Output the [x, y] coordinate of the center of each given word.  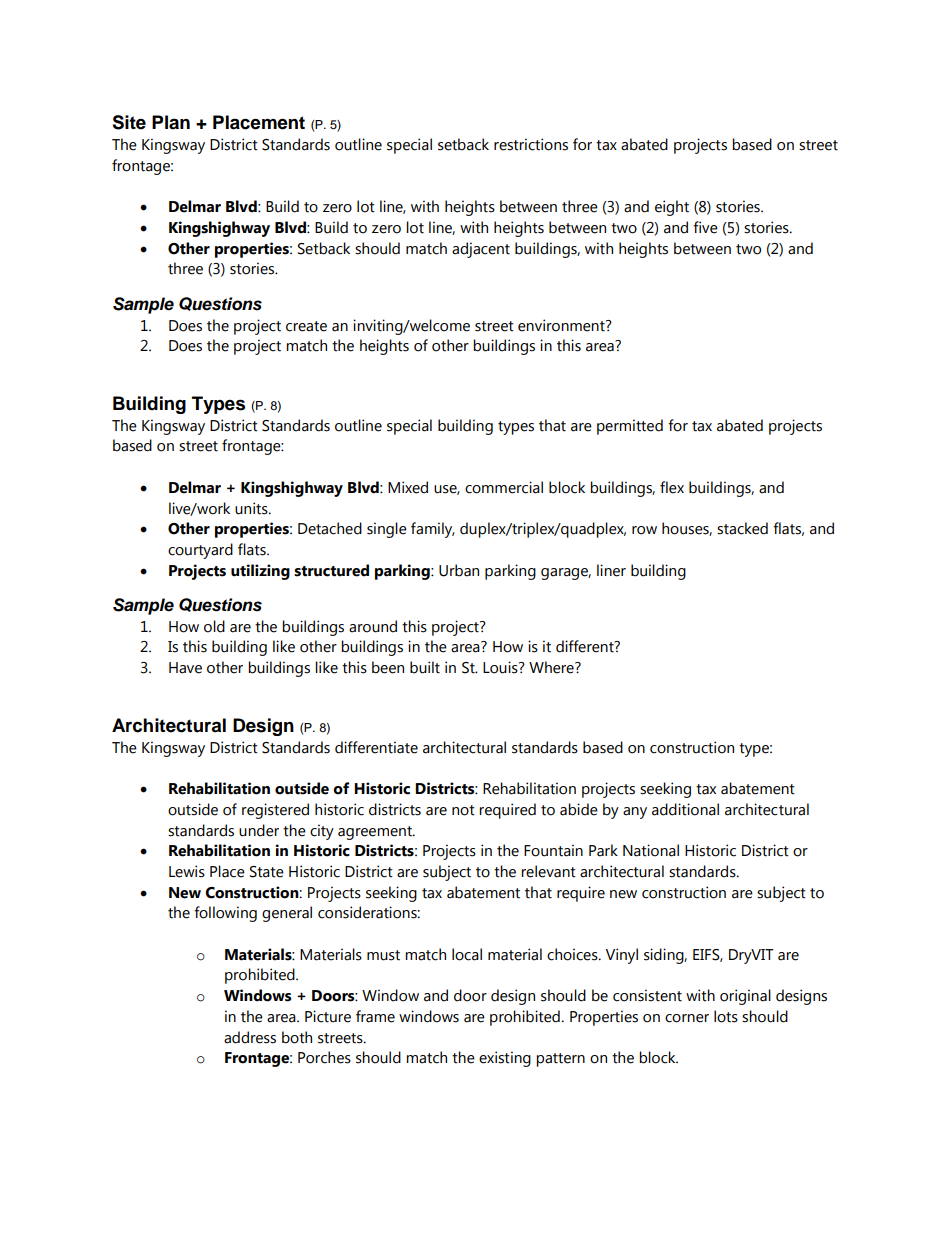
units [252, 508]
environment [562, 325]
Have [185, 668]
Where [552, 667]
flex [672, 487]
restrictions [531, 144]
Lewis [187, 871]
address [250, 1037]
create [306, 326]
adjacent [481, 250]
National [651, 850]
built [425, 667]
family [433, 530]
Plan [171, 122]
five [705, 227]
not [463, 810]
